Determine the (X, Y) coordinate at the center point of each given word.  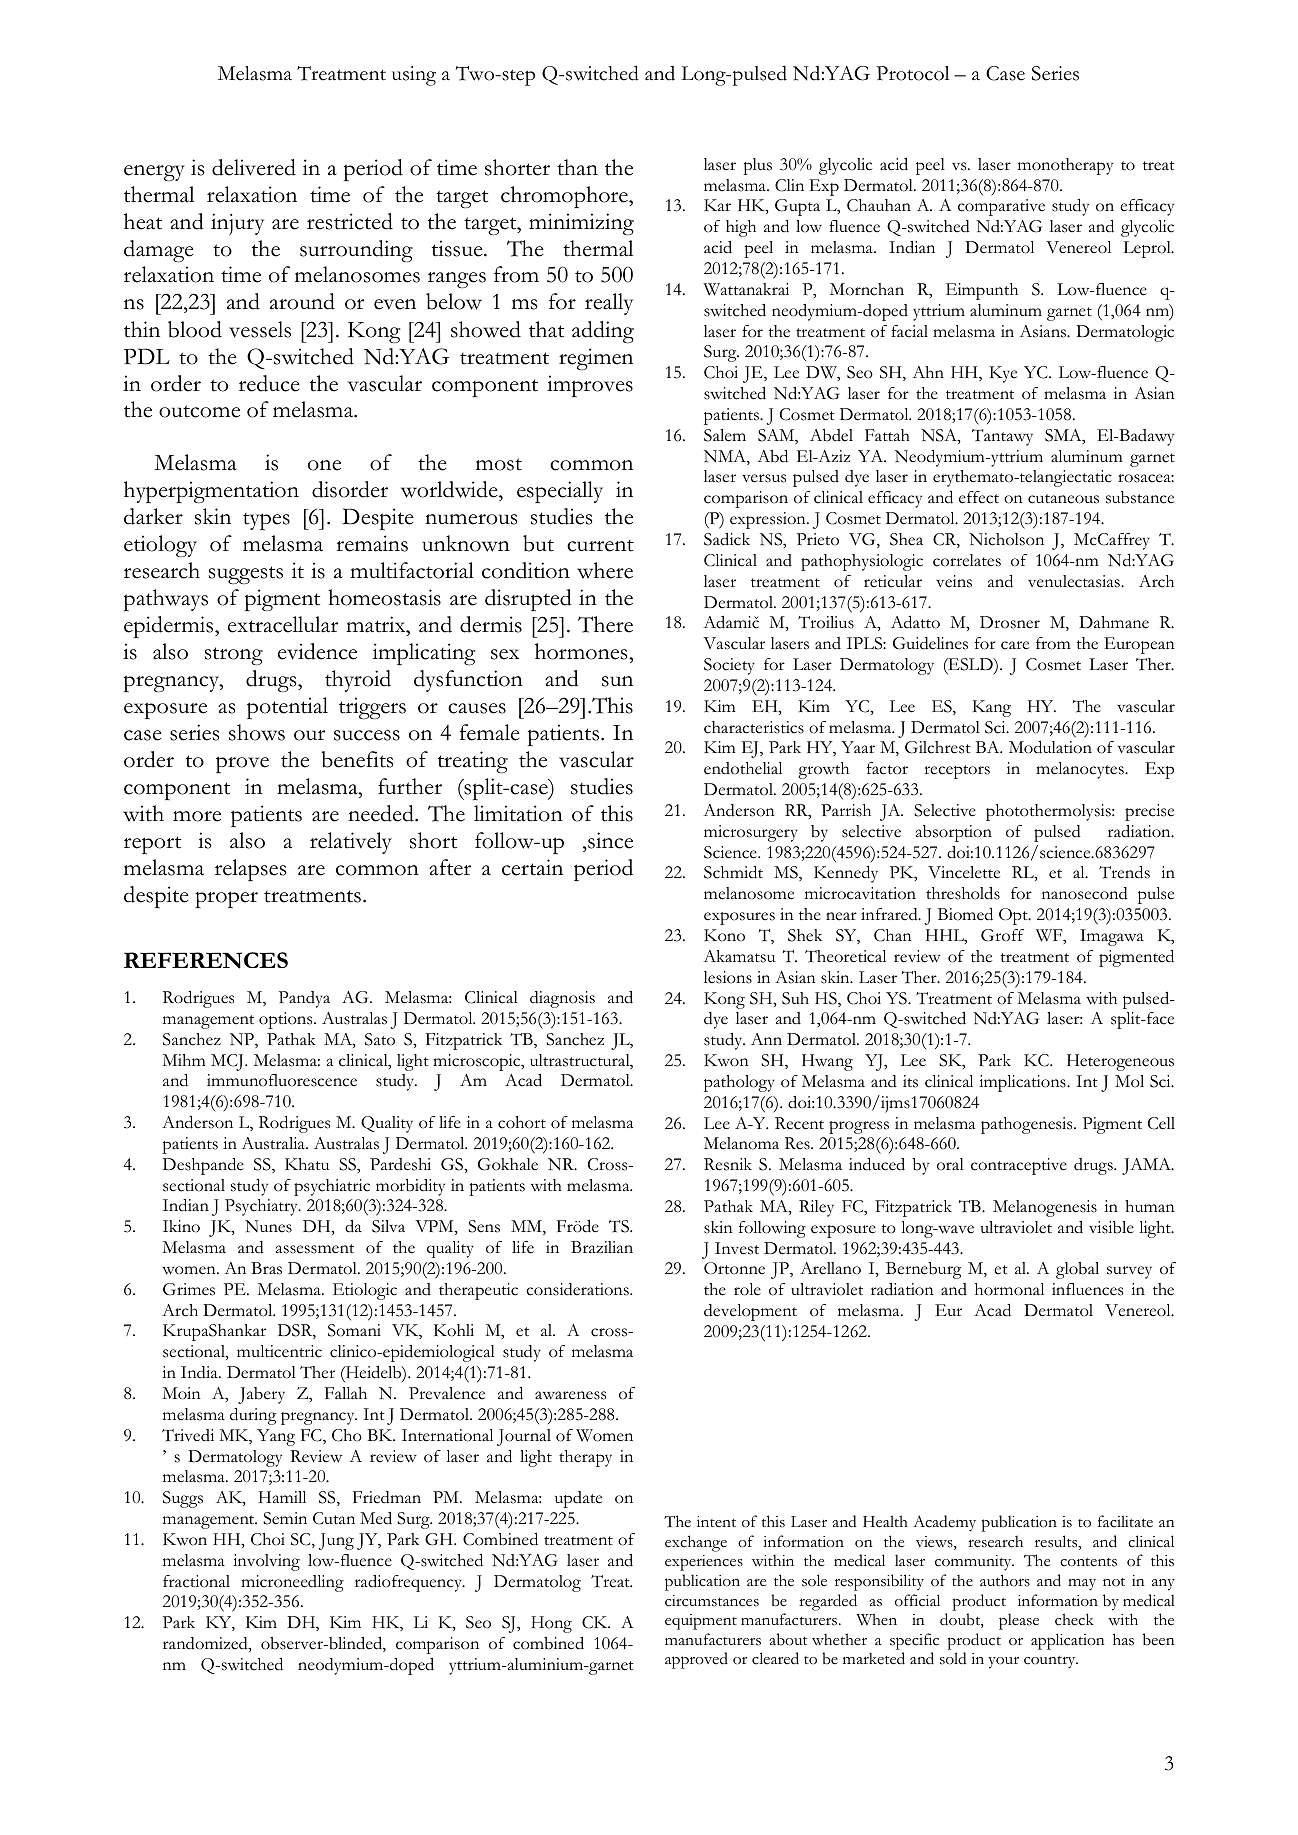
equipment (701, 1622)
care (1015, 645)
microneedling (292, 1583)
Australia (274, 1143)
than (577, 167)
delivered (254, 167)
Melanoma (741, 1143)
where (605, 570)
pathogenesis (1028, 1125)
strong (234, 656)
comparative (1001, 207)
